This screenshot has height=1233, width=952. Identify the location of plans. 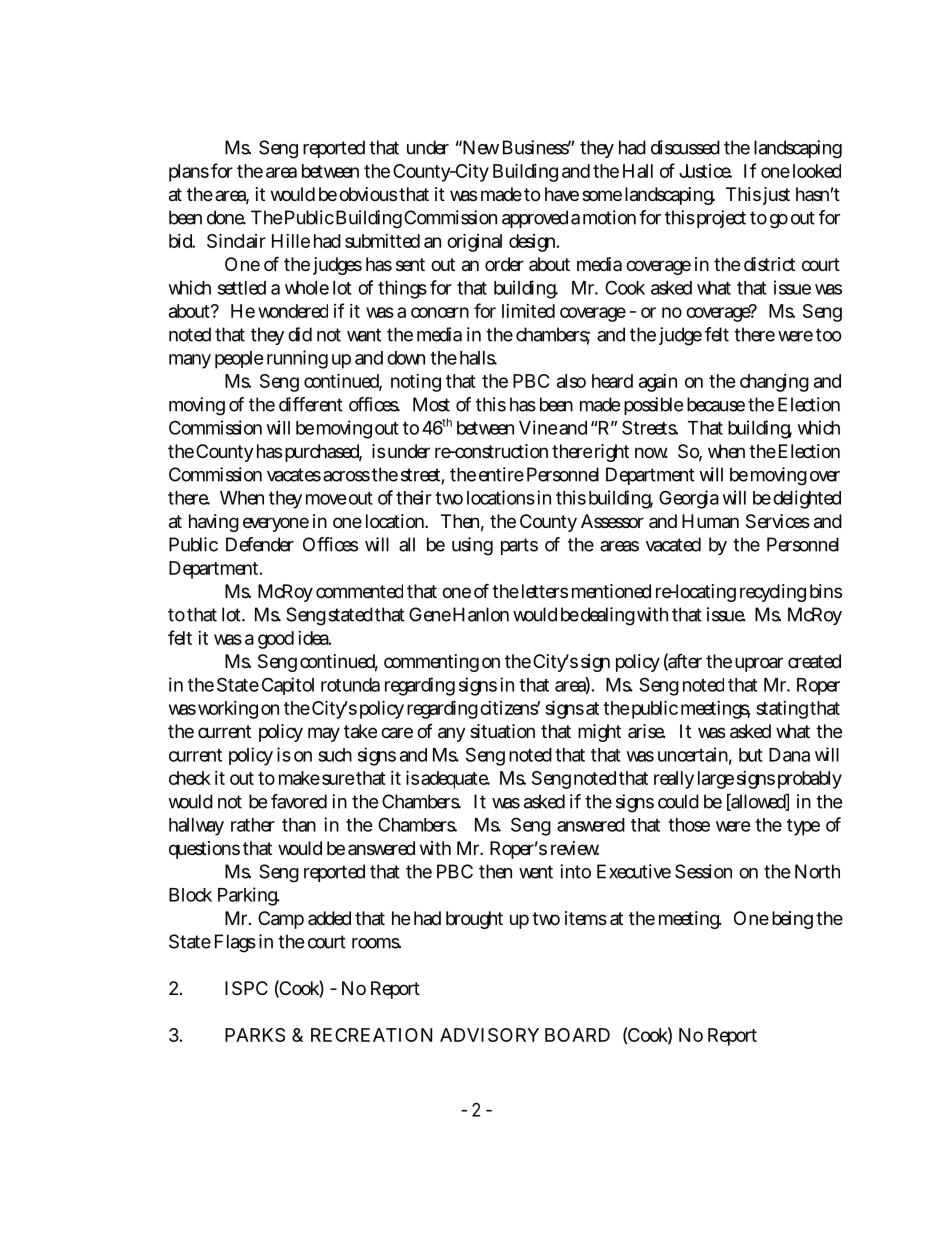
(189, 173).
